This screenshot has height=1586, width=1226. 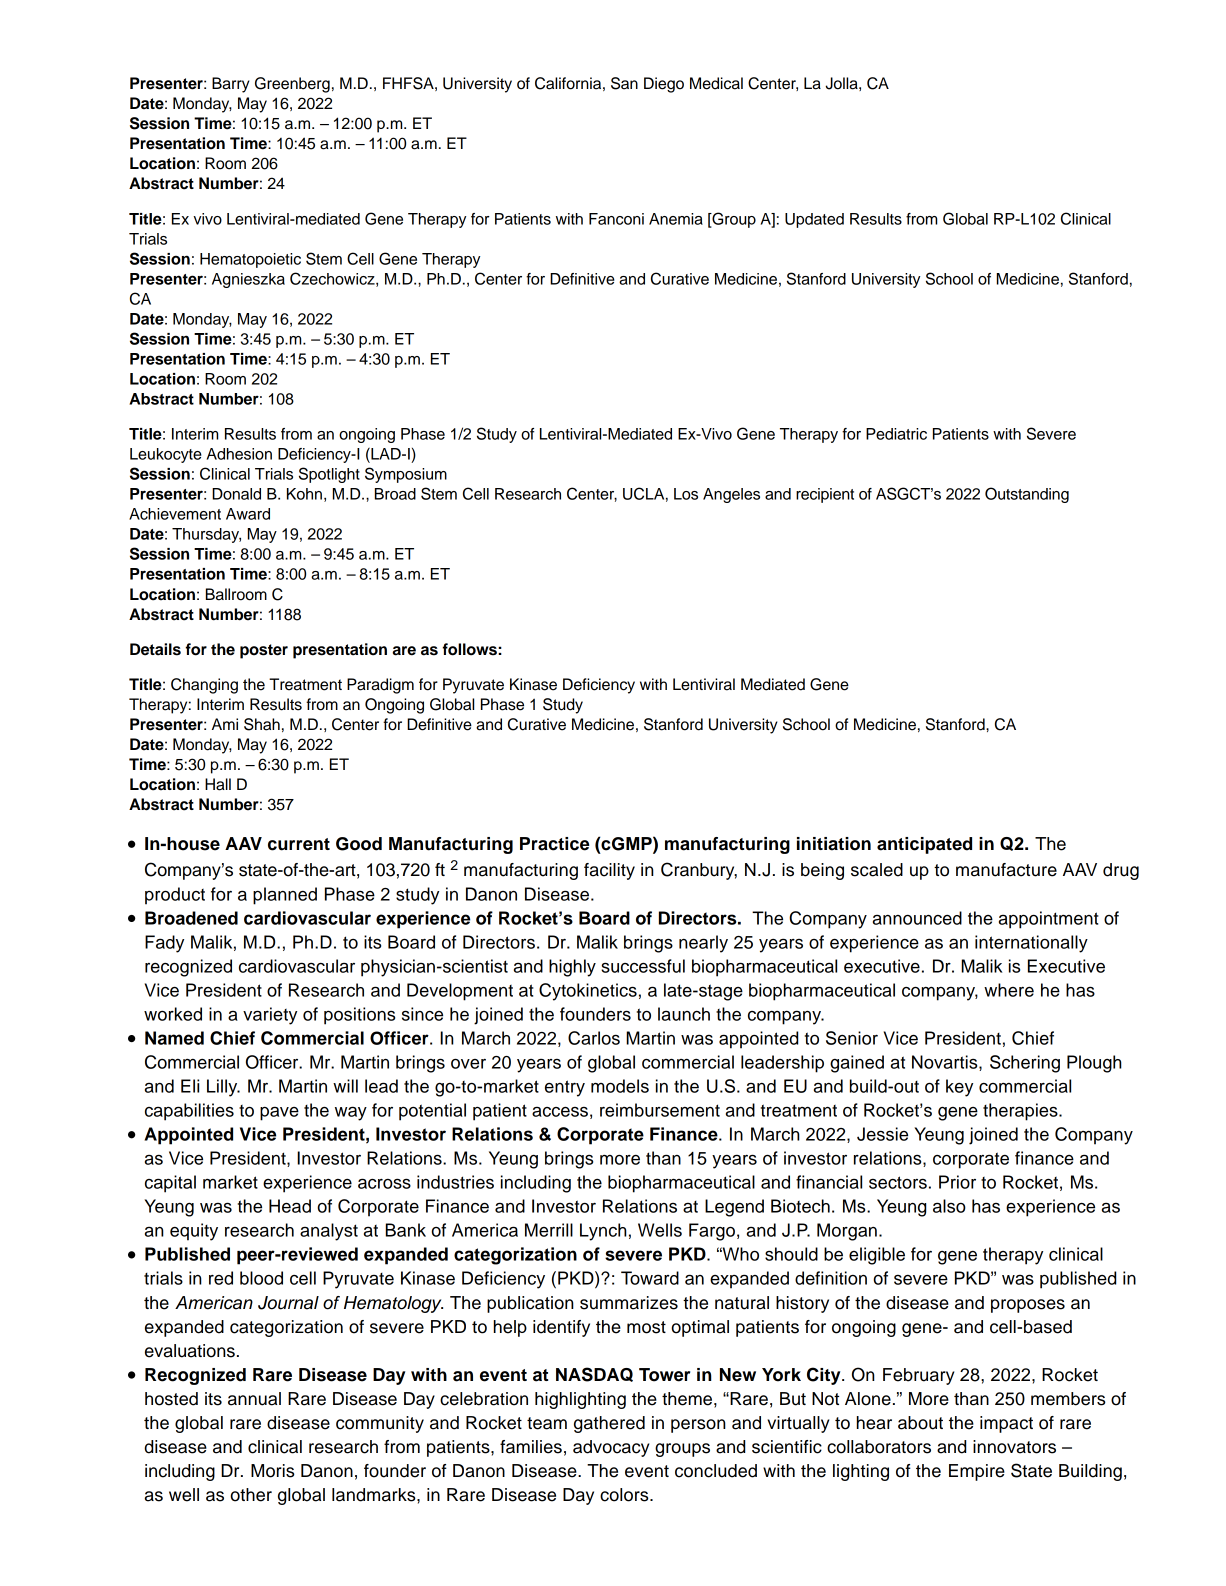 What do you see at coordinates (611, 1448) in the screenshot?
I see `advocacy` at bounding box center [611, 1448].
